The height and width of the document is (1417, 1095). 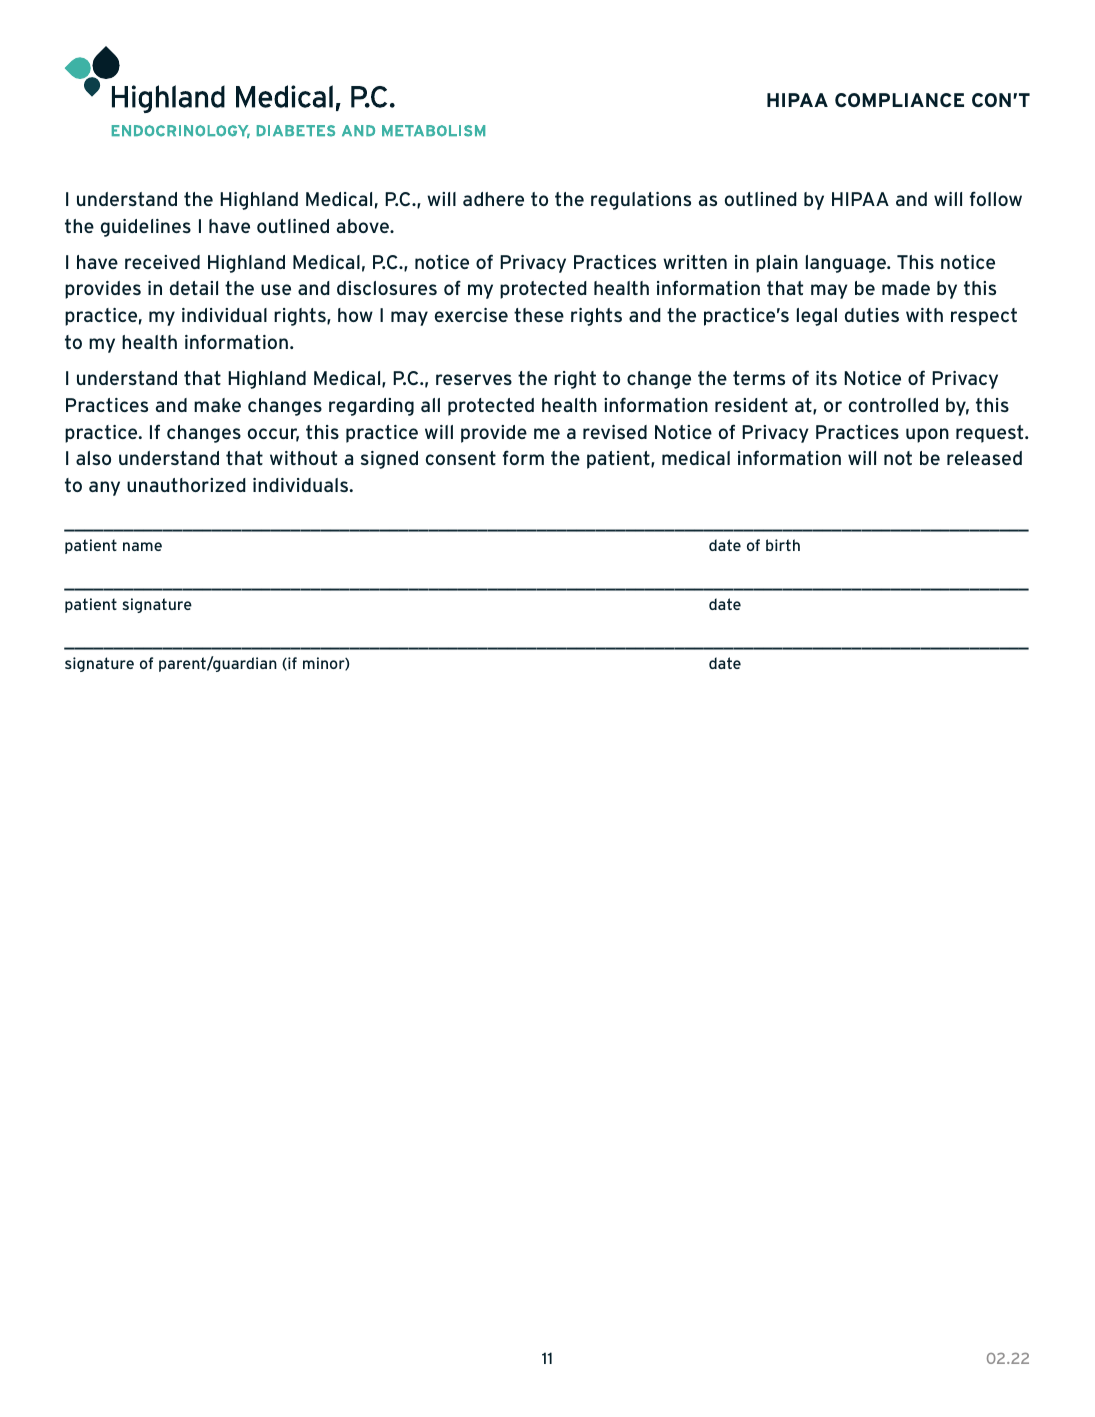 I want to click on birth, so click(x=783, y=545).
